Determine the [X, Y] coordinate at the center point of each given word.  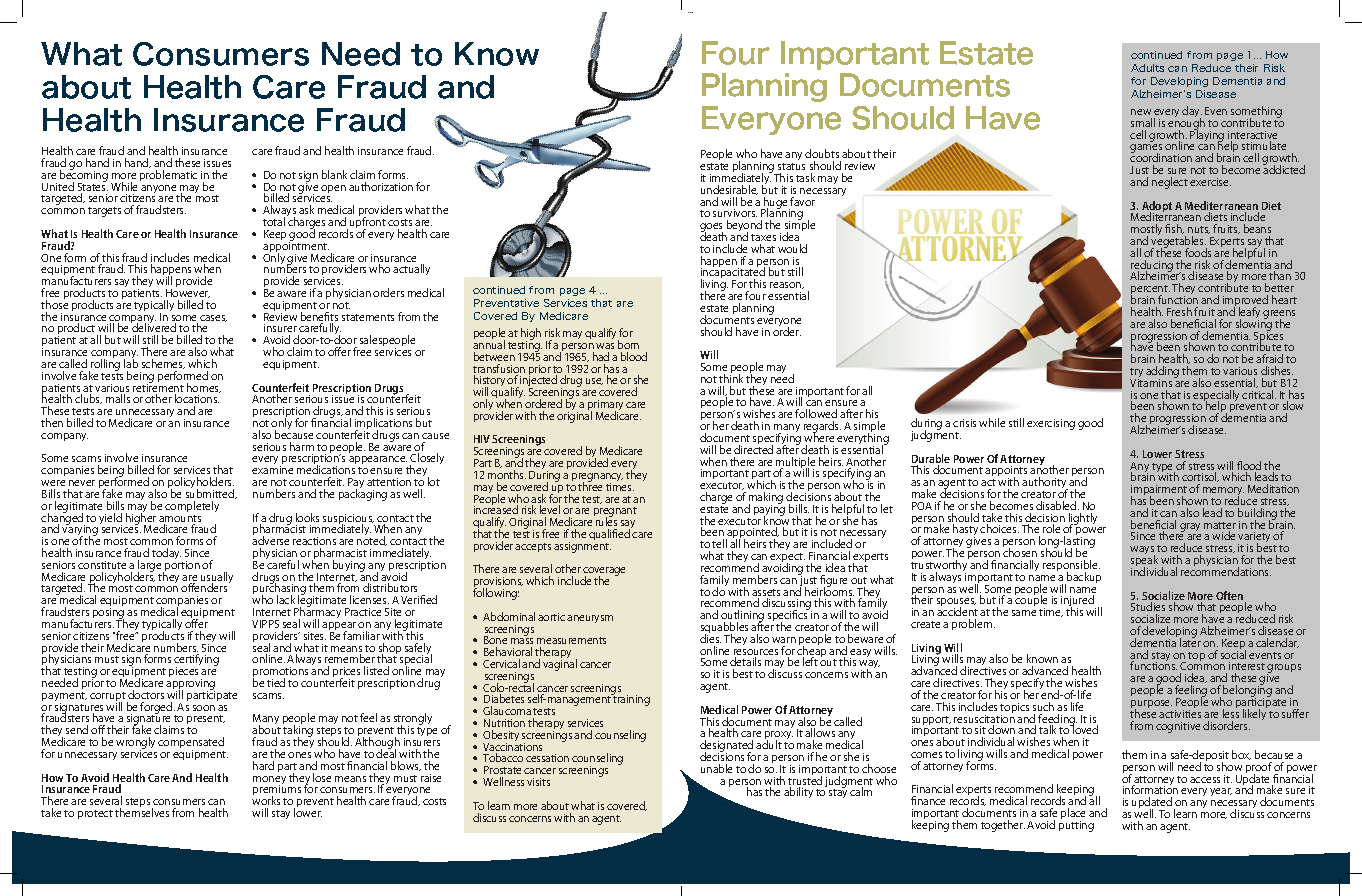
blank [334, 174]
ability [798, 792]
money [269, 781]
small [1143, 122]
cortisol [1200, 477]
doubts [822, 153]
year [1221, 792]
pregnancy [597, 478]
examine [272, 470]
